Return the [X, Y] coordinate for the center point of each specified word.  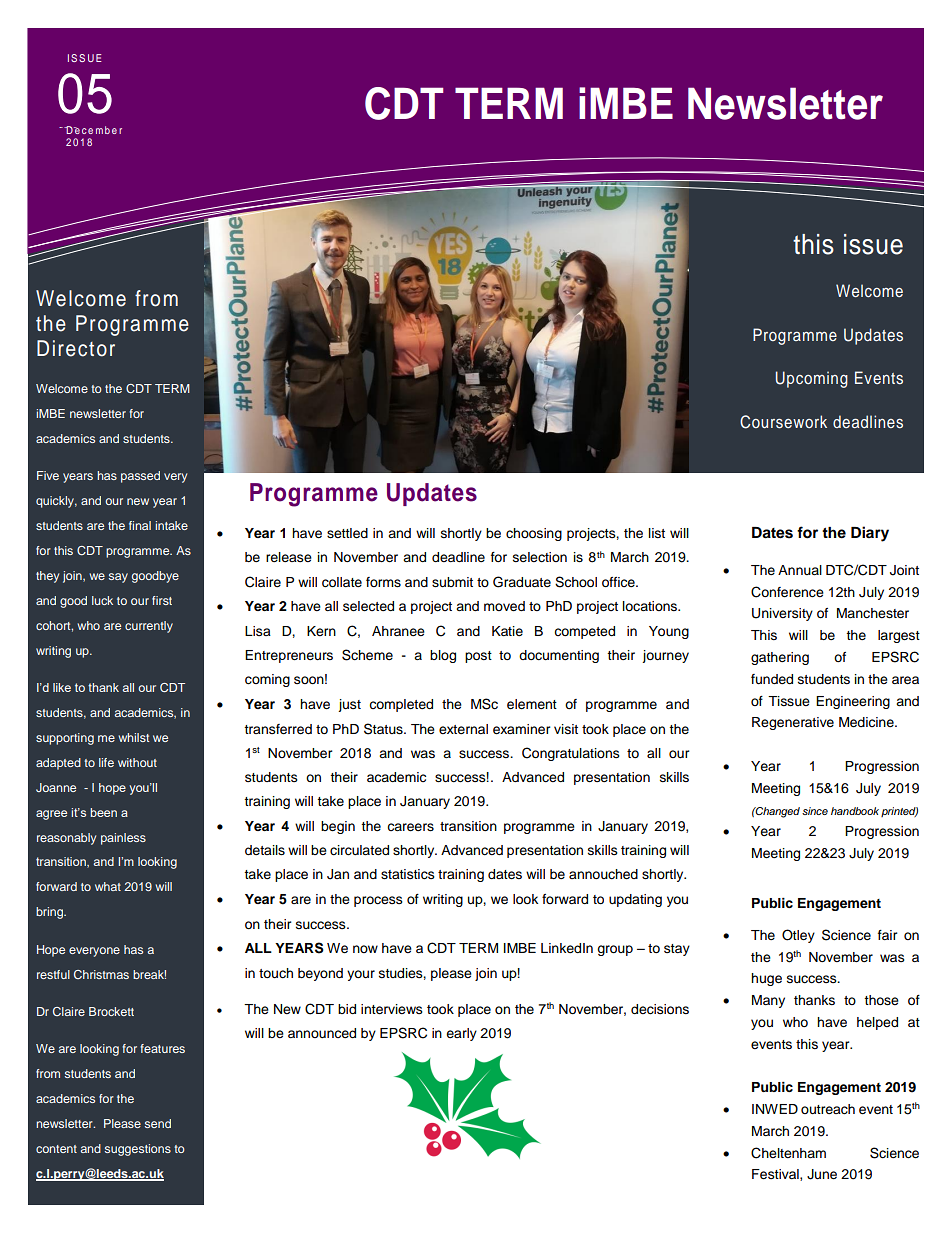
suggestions [138, 1150]
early [461, 1034]
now [365, 949]
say [118, 578]
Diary [870, 534]
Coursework [783, 422]
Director [76, 348]
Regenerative [793, 723]
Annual [800, 570]
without [137, 762]
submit [452, 582]
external [463, 729]
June [822, 1174]
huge [766, 979]
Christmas [101, 974]
